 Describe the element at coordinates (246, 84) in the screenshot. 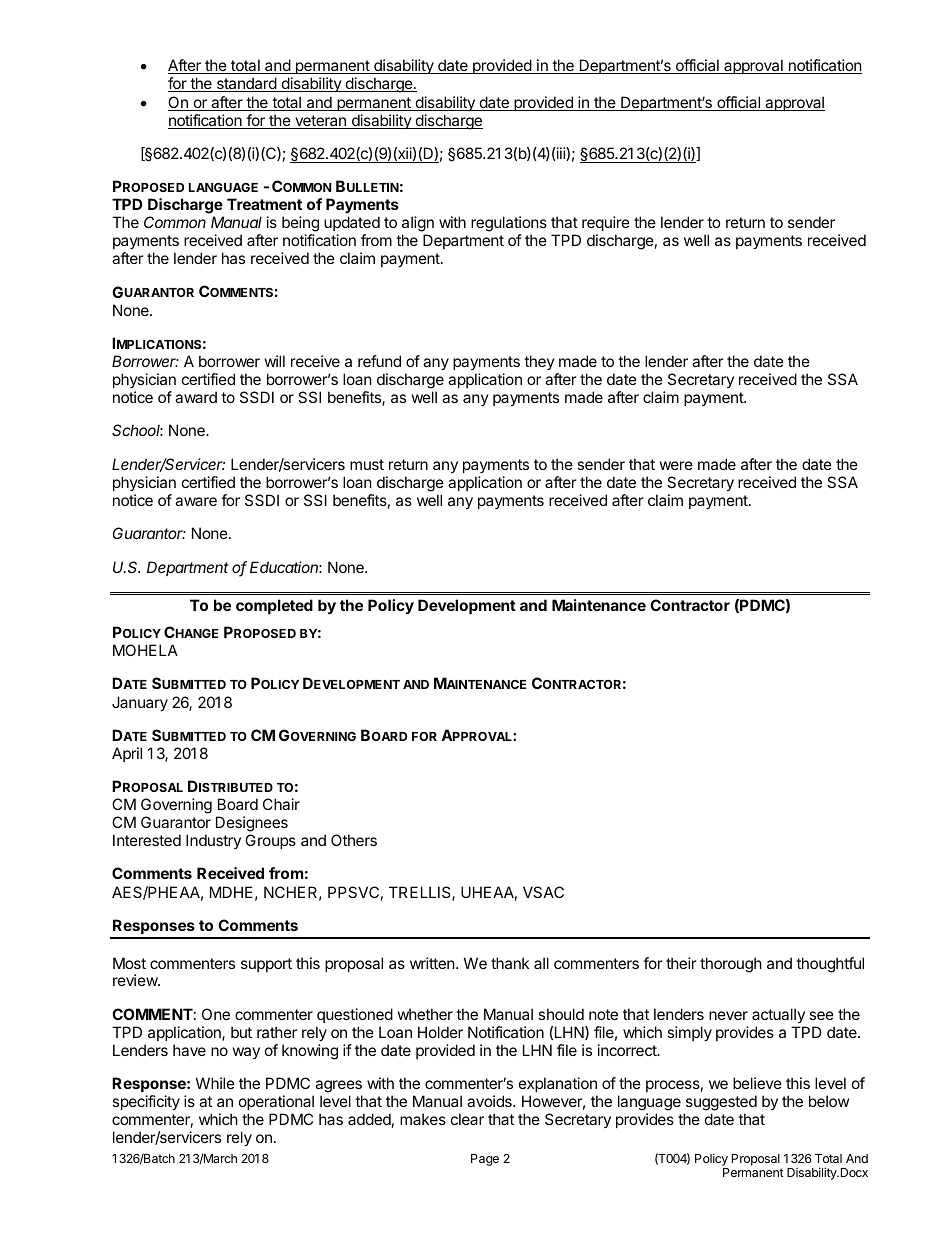

I see `standard` at that location.
